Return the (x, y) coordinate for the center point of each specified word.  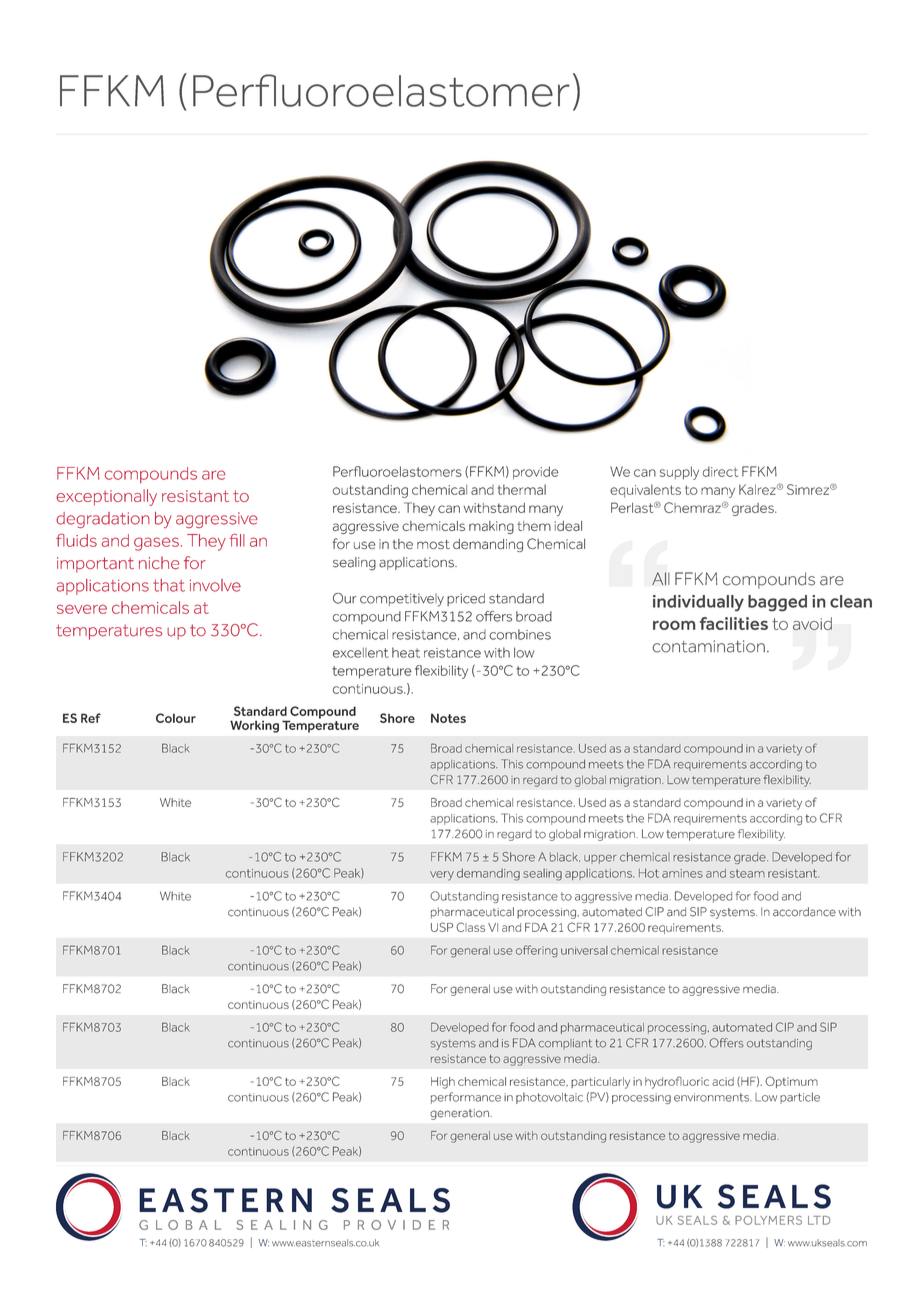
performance (466, 1098)
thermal (522, 489)
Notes (448, 718)
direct (720, 471)
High (443, 1083)
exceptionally (107, 497)
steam (747, 873)
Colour (176, 718)
